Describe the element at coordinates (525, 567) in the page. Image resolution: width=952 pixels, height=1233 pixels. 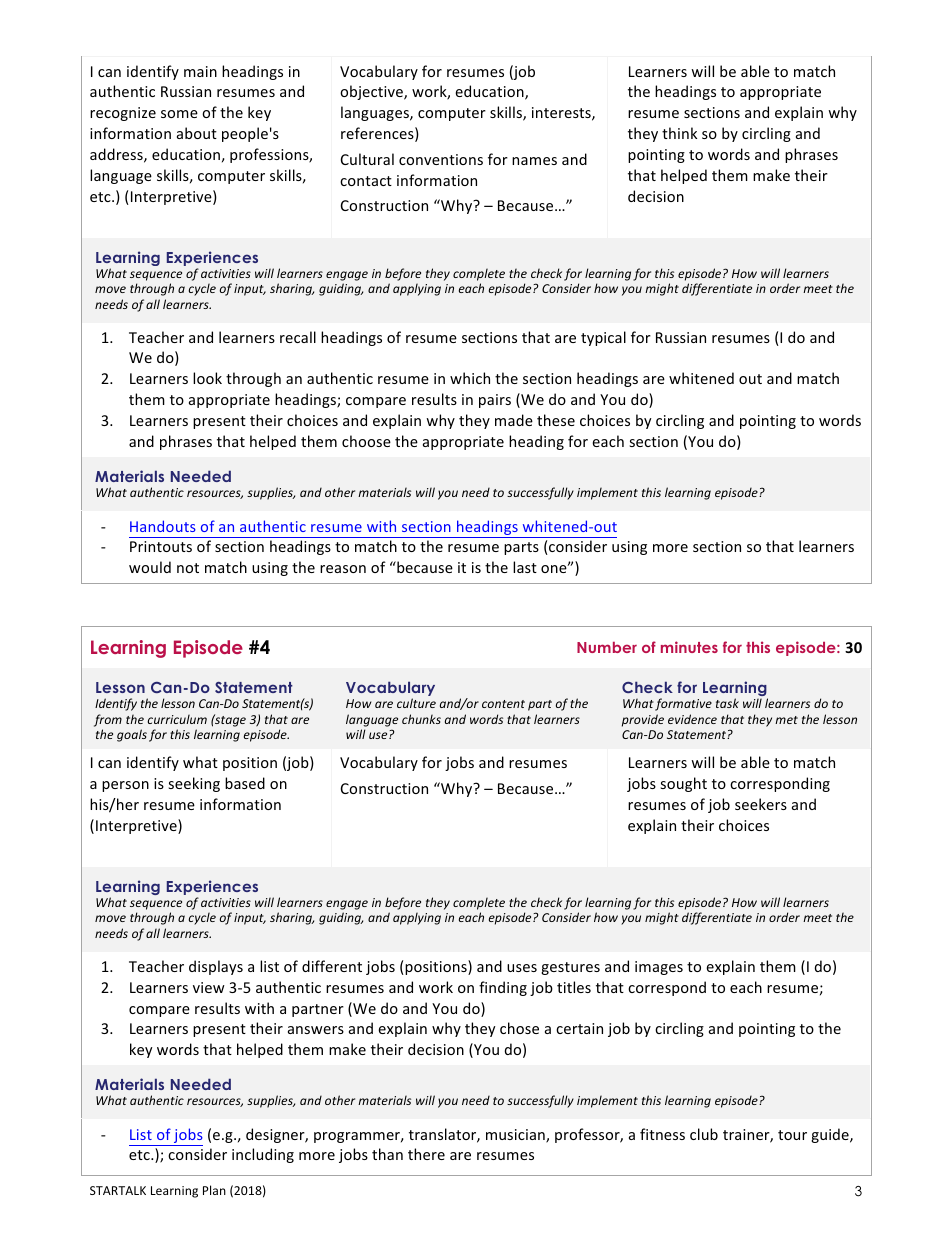
I see `last` at that location.
